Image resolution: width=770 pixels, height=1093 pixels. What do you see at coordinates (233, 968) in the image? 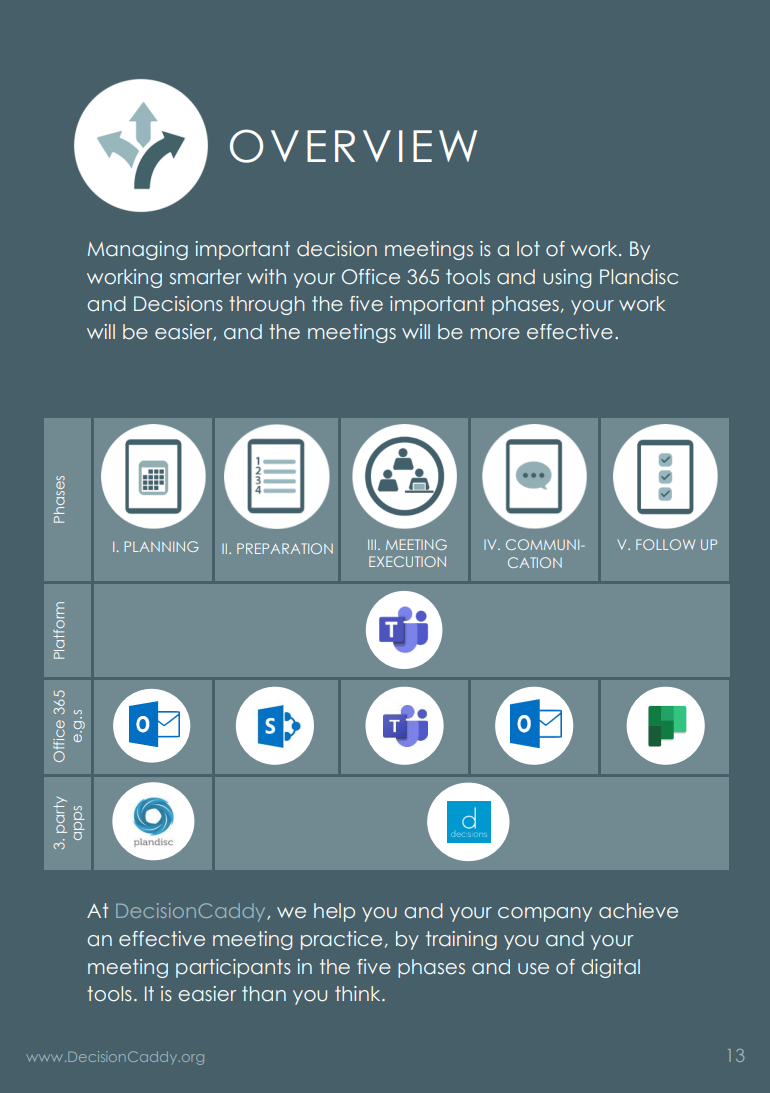
I see `participants` at bounding box center [233, 968].
